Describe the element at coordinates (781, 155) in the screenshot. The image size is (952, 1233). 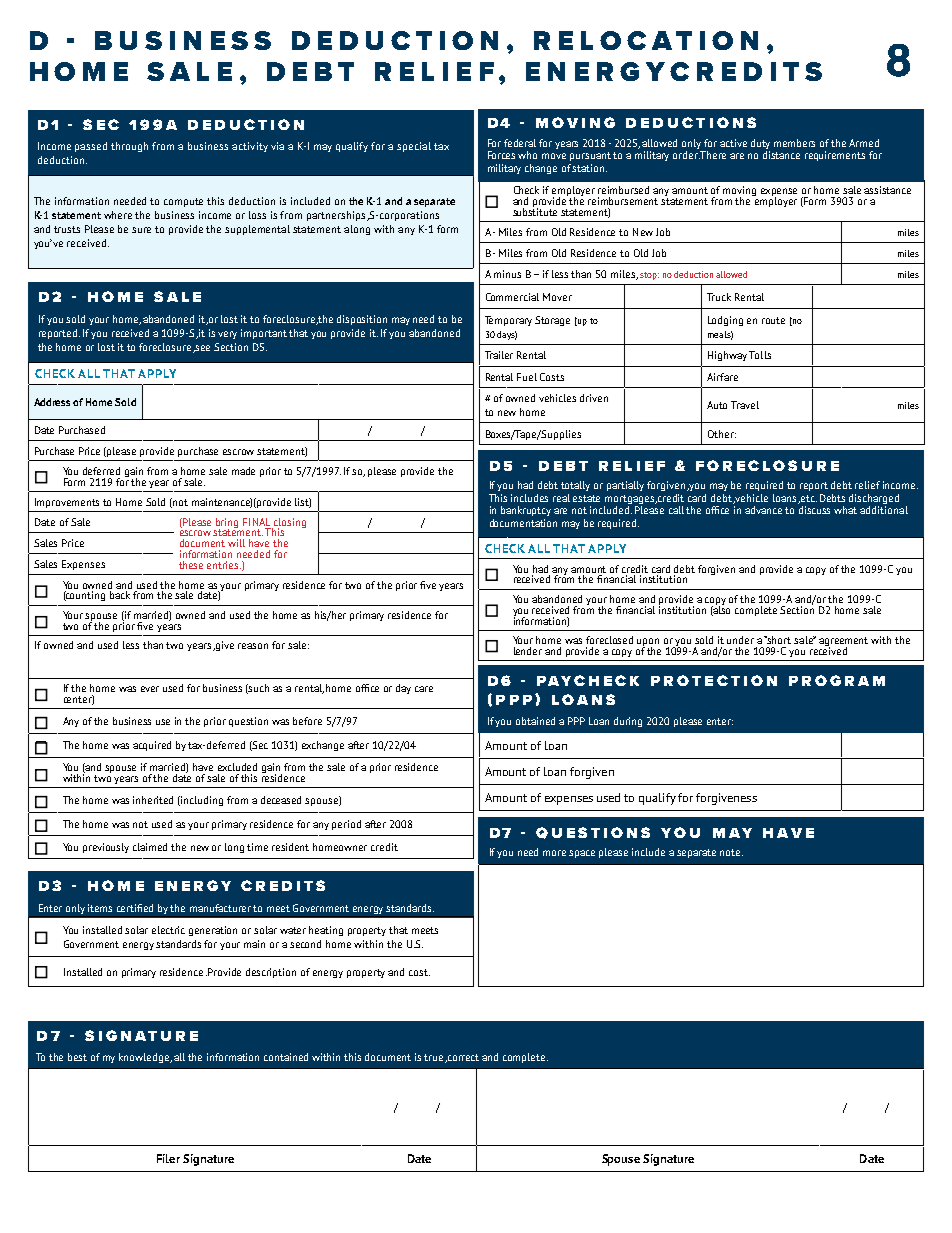
I see `distance` at that location.
